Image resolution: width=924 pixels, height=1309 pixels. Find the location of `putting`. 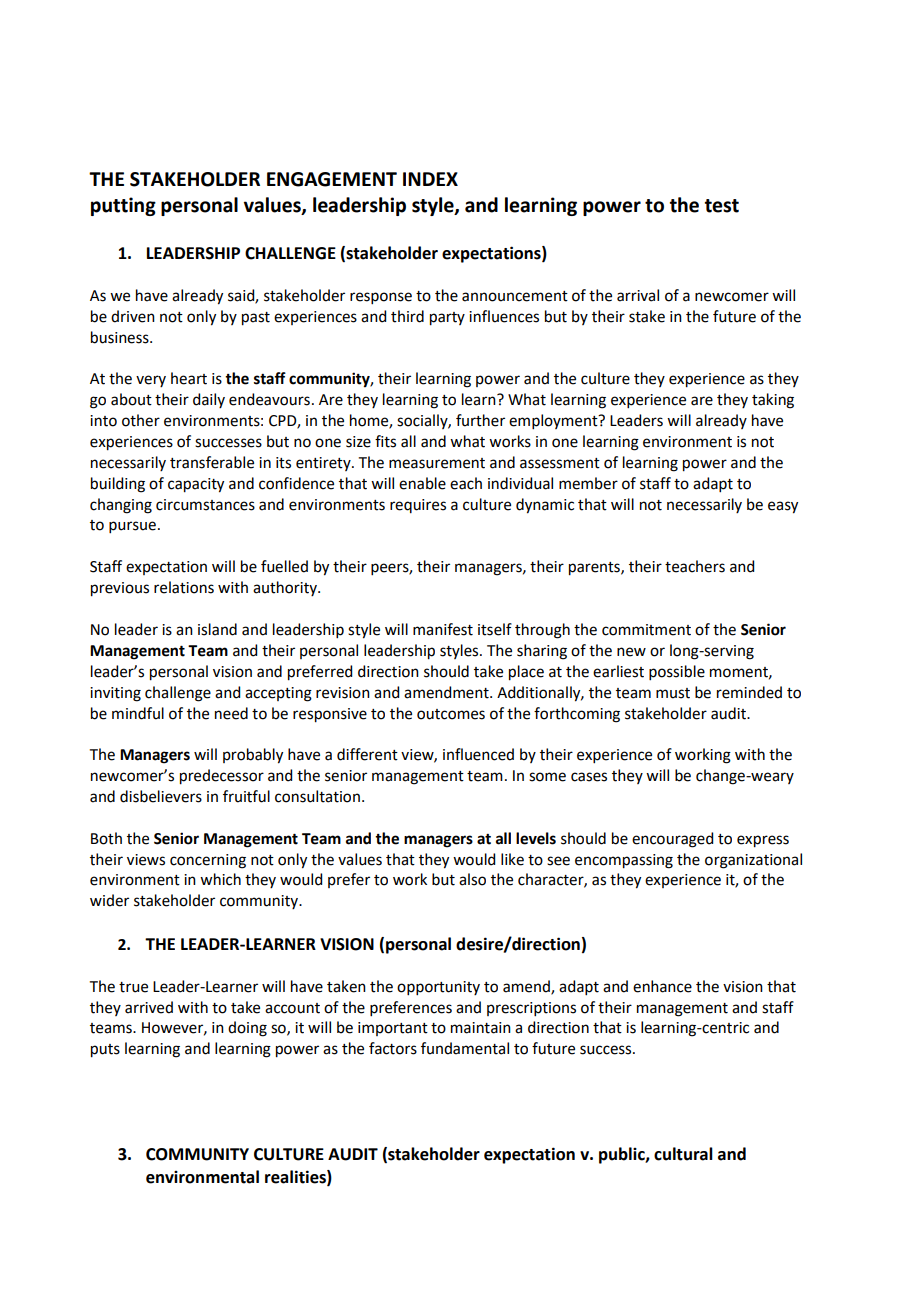

putting is located at coordinates (123, 206).
